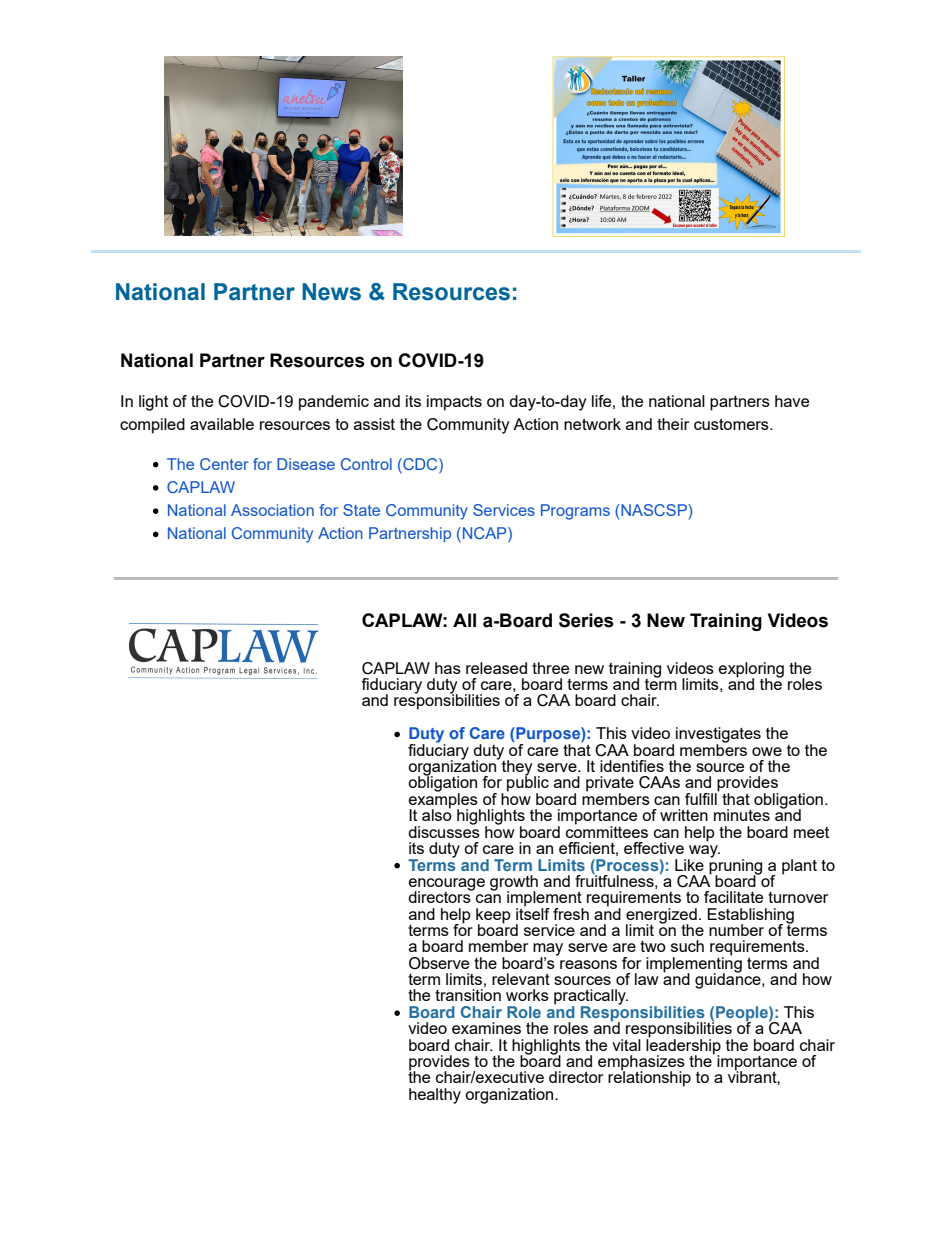 The height and width of the screenshot is (1233, 952). What do you see at coordinates (331, 292) in the screenshot?
I see `News` at bounding box center [331, 292].
